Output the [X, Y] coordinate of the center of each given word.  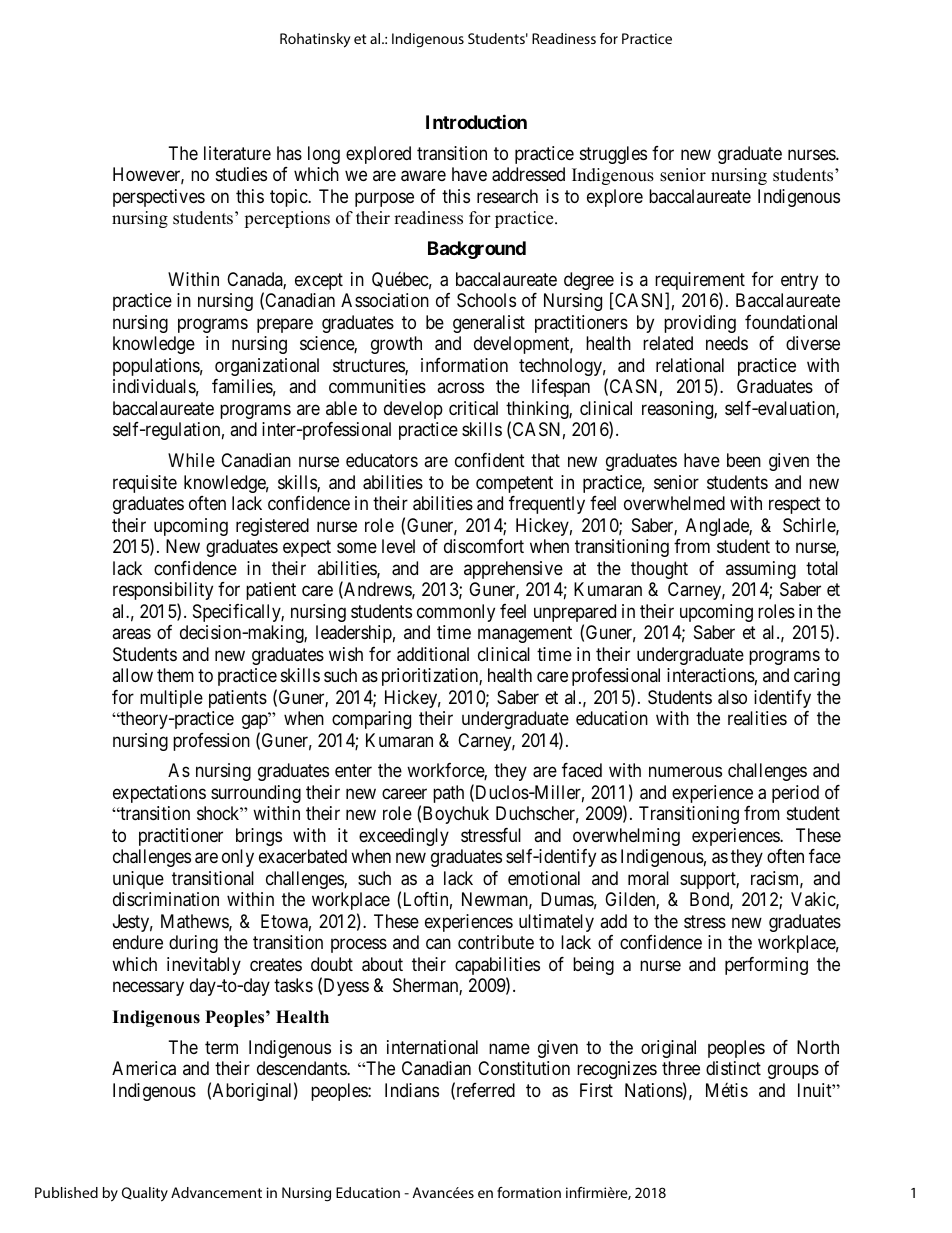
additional [433, 654]
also [732, 697]
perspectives [159, 198]
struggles [613, 155]
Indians [412, 1090]
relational [690, 365]
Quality [145, 1194]
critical [473, 408]
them [175, 675]
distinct [733, 1068]
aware [423, 176]
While [191, 460]
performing [766, 966]
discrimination [166, 899]
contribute [496, 942]
